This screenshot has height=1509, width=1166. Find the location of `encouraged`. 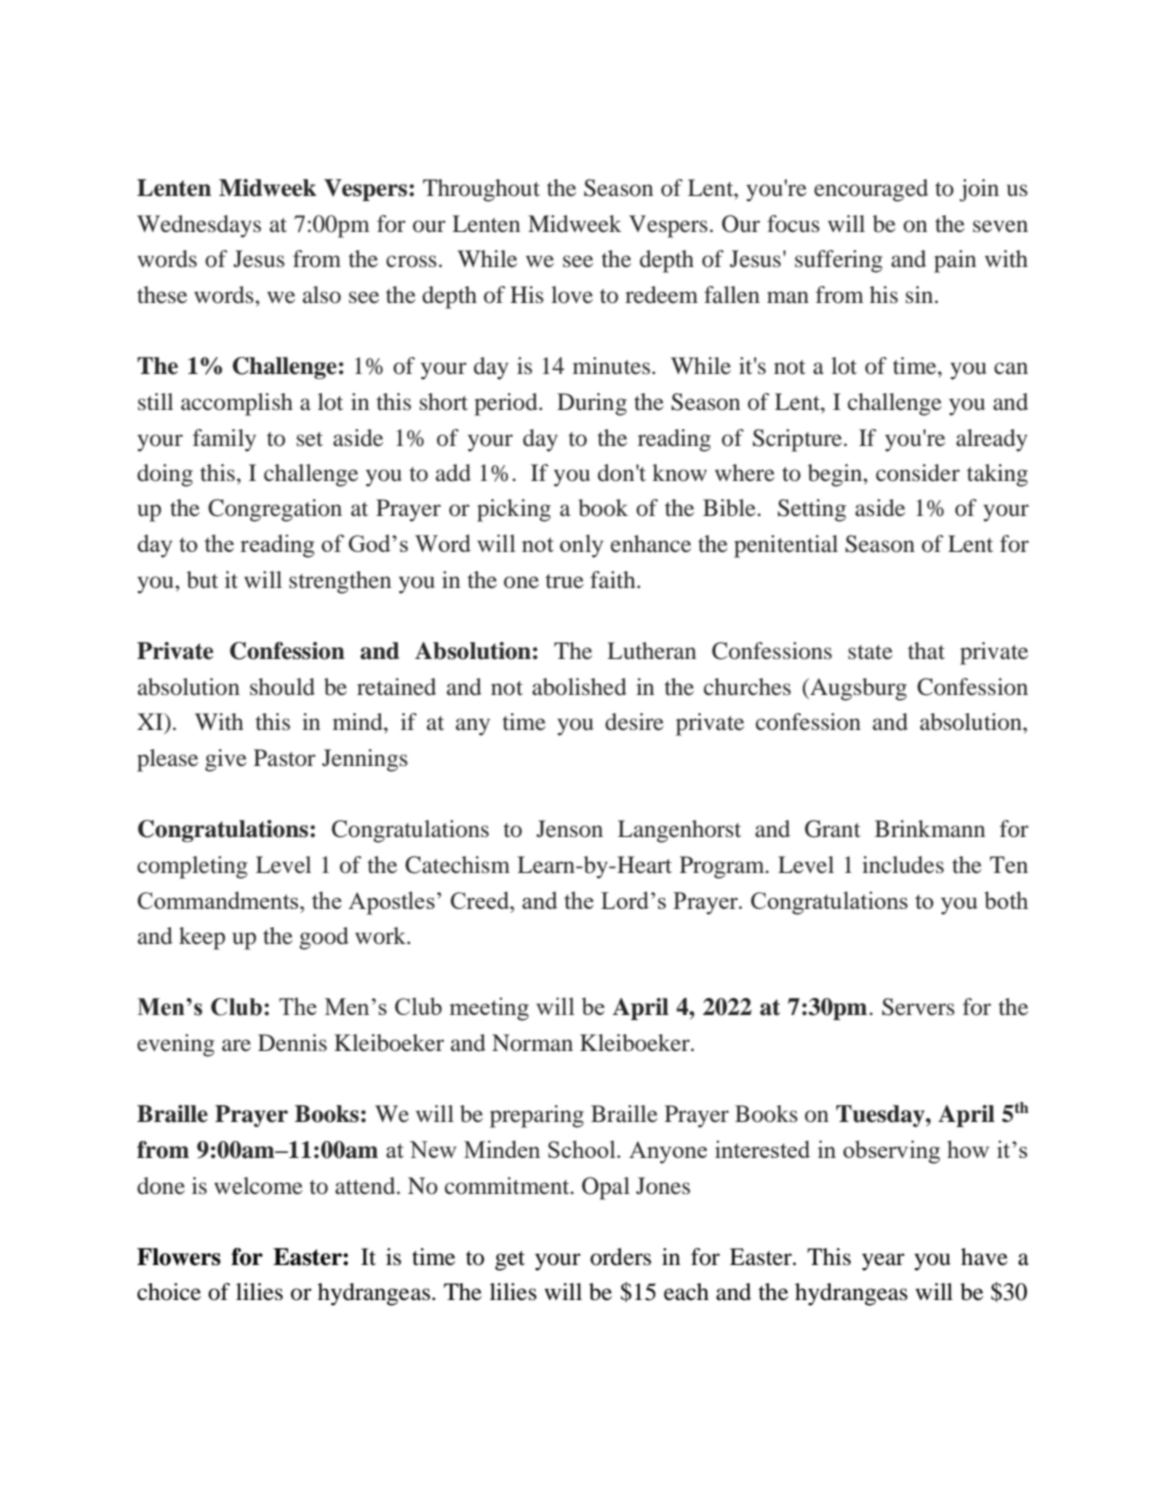

encouraged is located at coordinates (871, 190).
